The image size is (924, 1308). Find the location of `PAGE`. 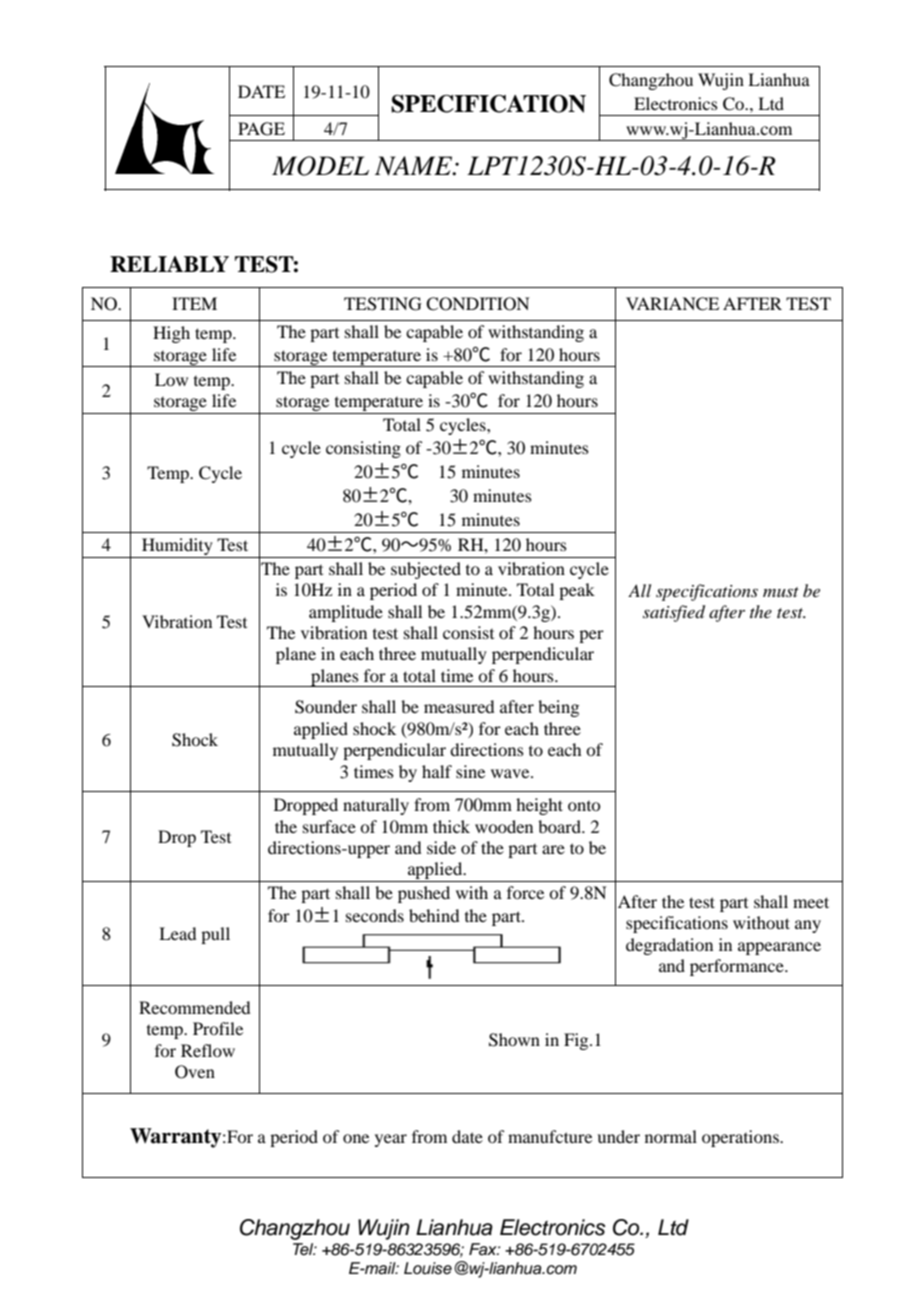

PAGE is located at coordinates (261, 129).
